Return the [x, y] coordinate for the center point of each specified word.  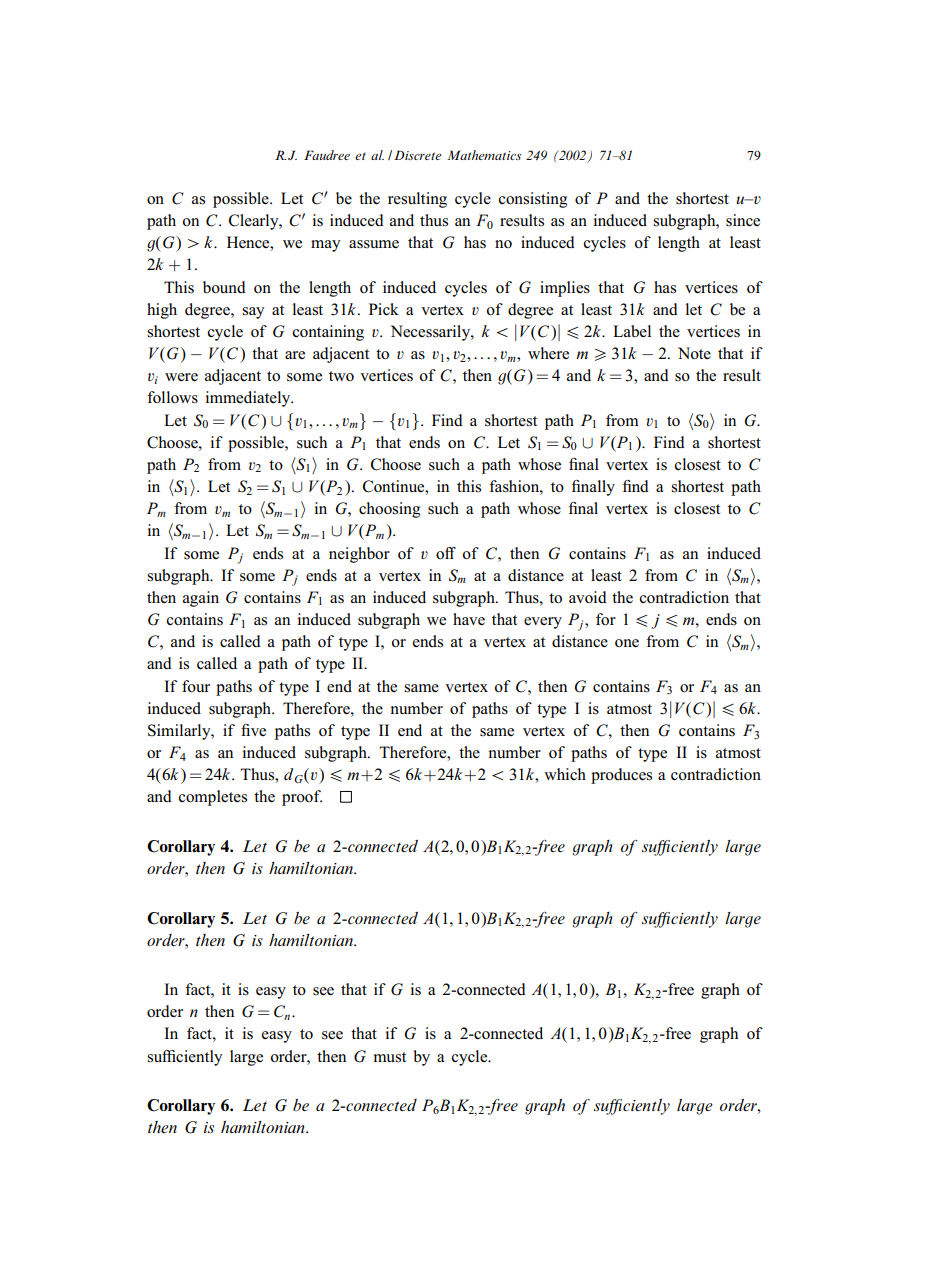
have [469, 619]
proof [302, 798]
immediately [249, 399]
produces [621, 776]
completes [212, 798]
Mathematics [484, 155]
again [201, 599]
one [627, 643]
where [548, 353]
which [565, 774]
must [390, 1057]
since [743, 220]
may [326, 246]
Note [694, 353]
